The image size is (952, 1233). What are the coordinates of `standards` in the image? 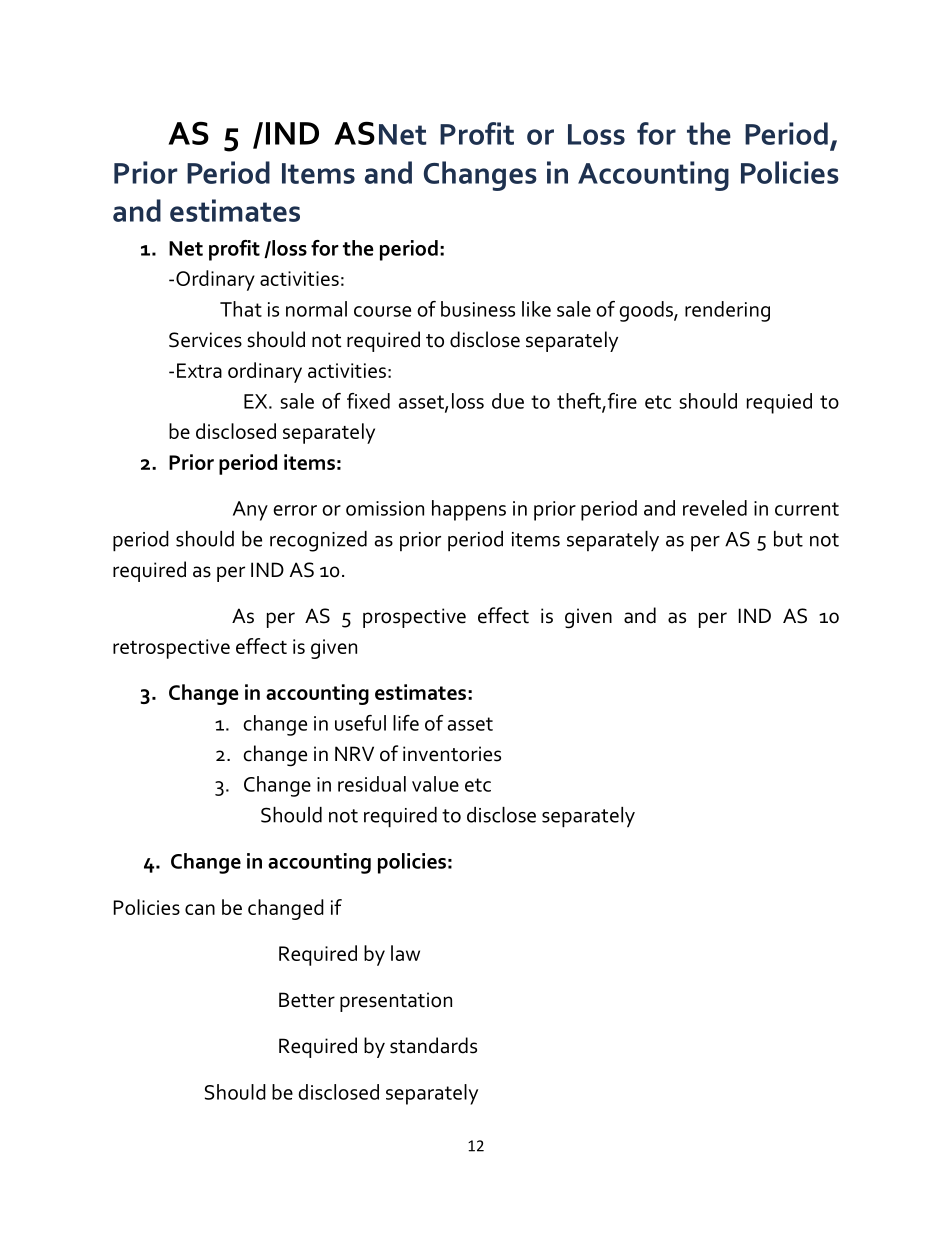 It's located at (433, 1045).
